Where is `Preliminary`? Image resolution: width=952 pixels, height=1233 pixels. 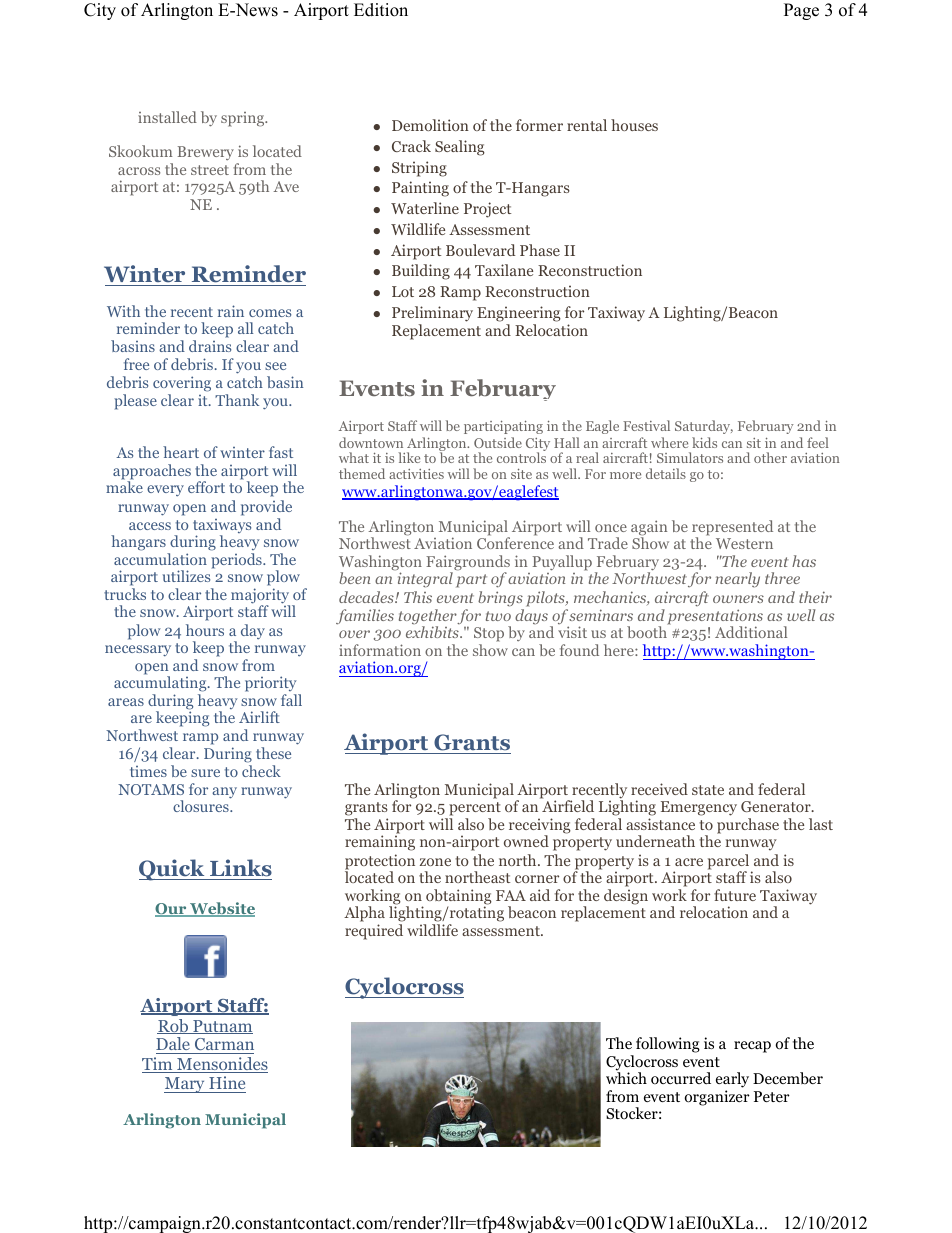
Preliminary is located at coordinates (432, 315).
